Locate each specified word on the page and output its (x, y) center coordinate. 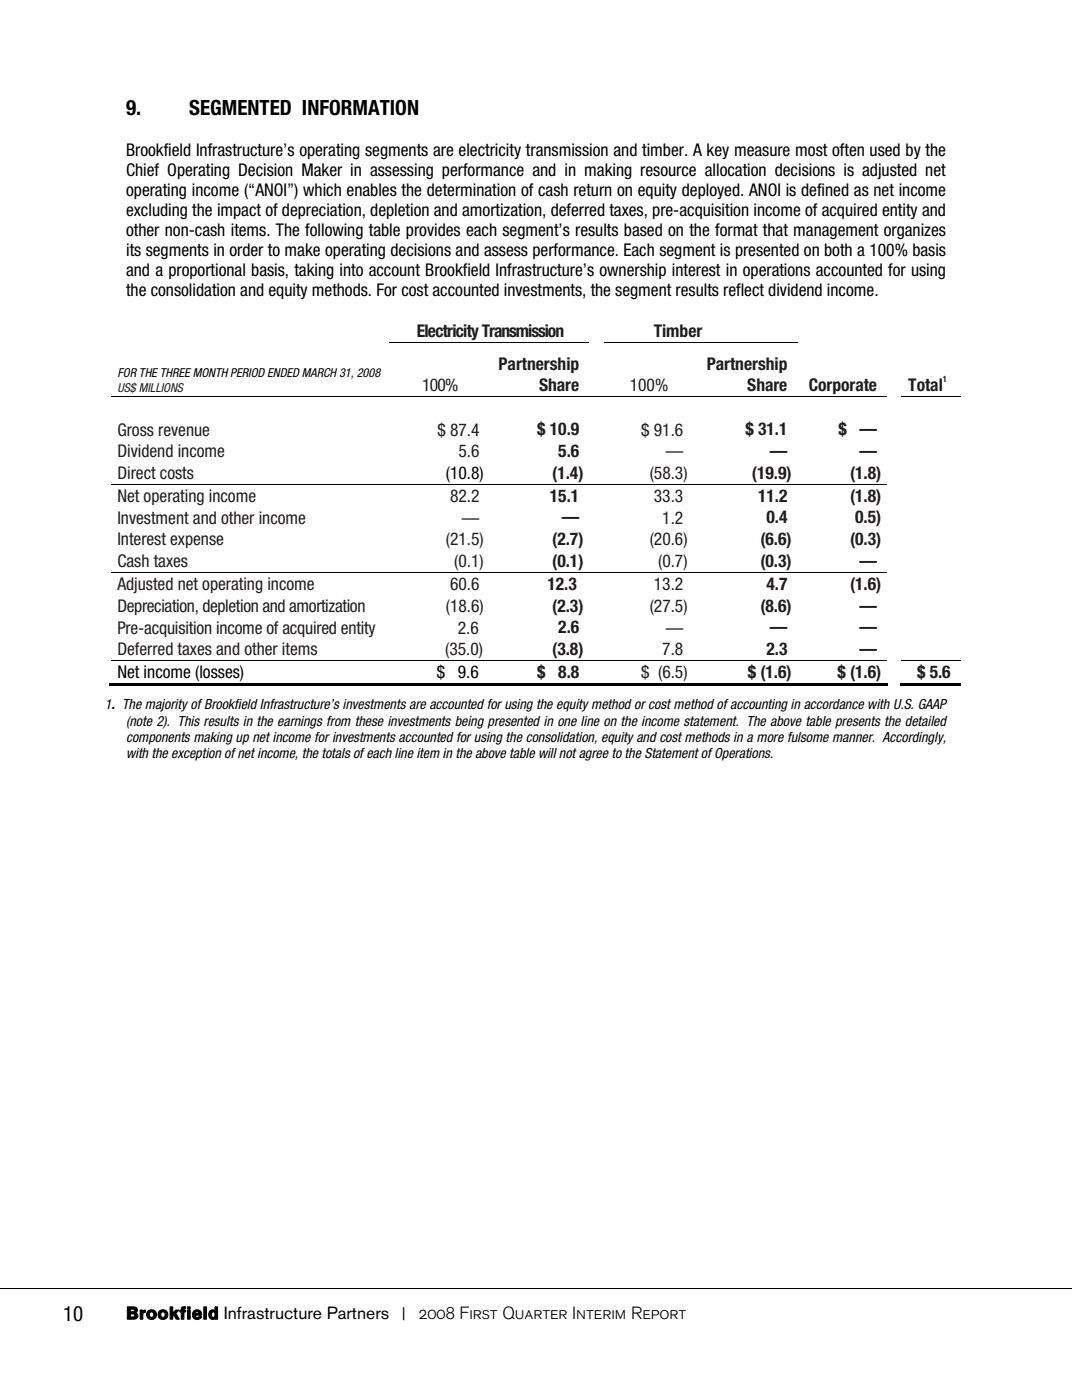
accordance (834, 704)
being (469, 722)
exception (197, 754)
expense (197, 541)
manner (854, 738)
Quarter (535, 1313)
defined (825, 190)
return (593, 190)
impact (239, 211)
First (479, 1313)
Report (659, 1313)
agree (594, 755)
